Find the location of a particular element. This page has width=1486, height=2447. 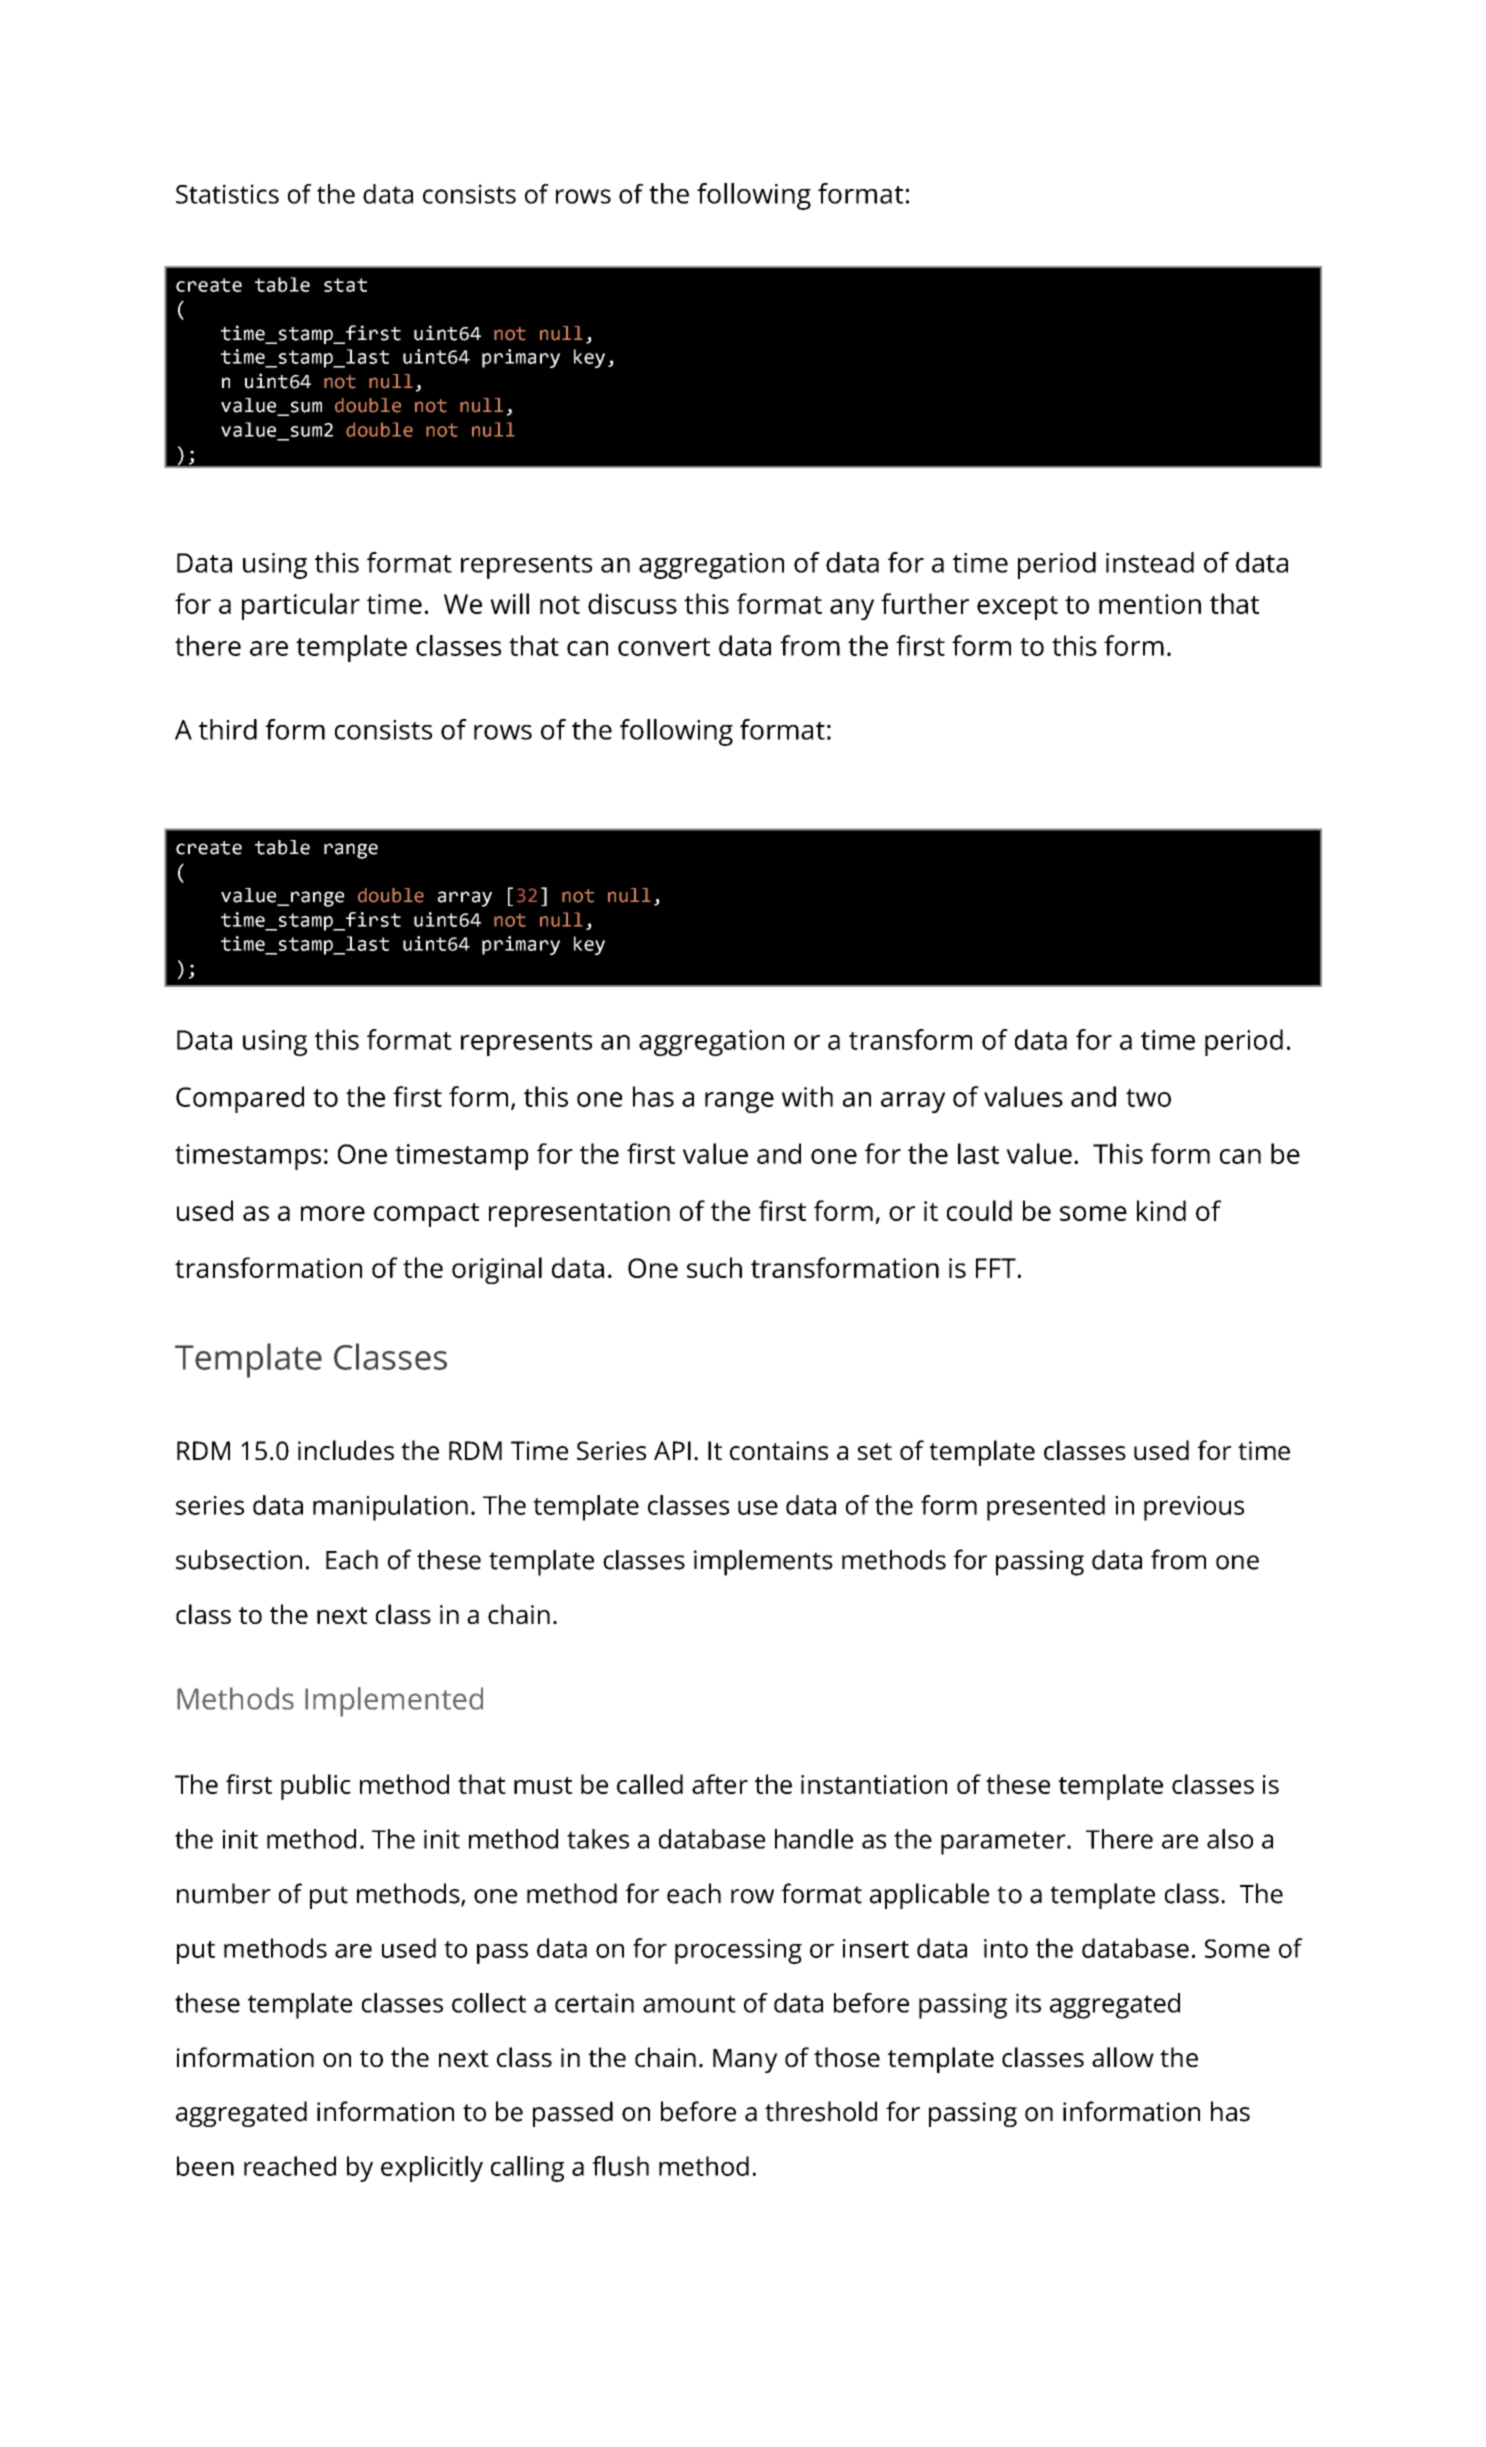

Many is located at coordinates (745, 2061).
